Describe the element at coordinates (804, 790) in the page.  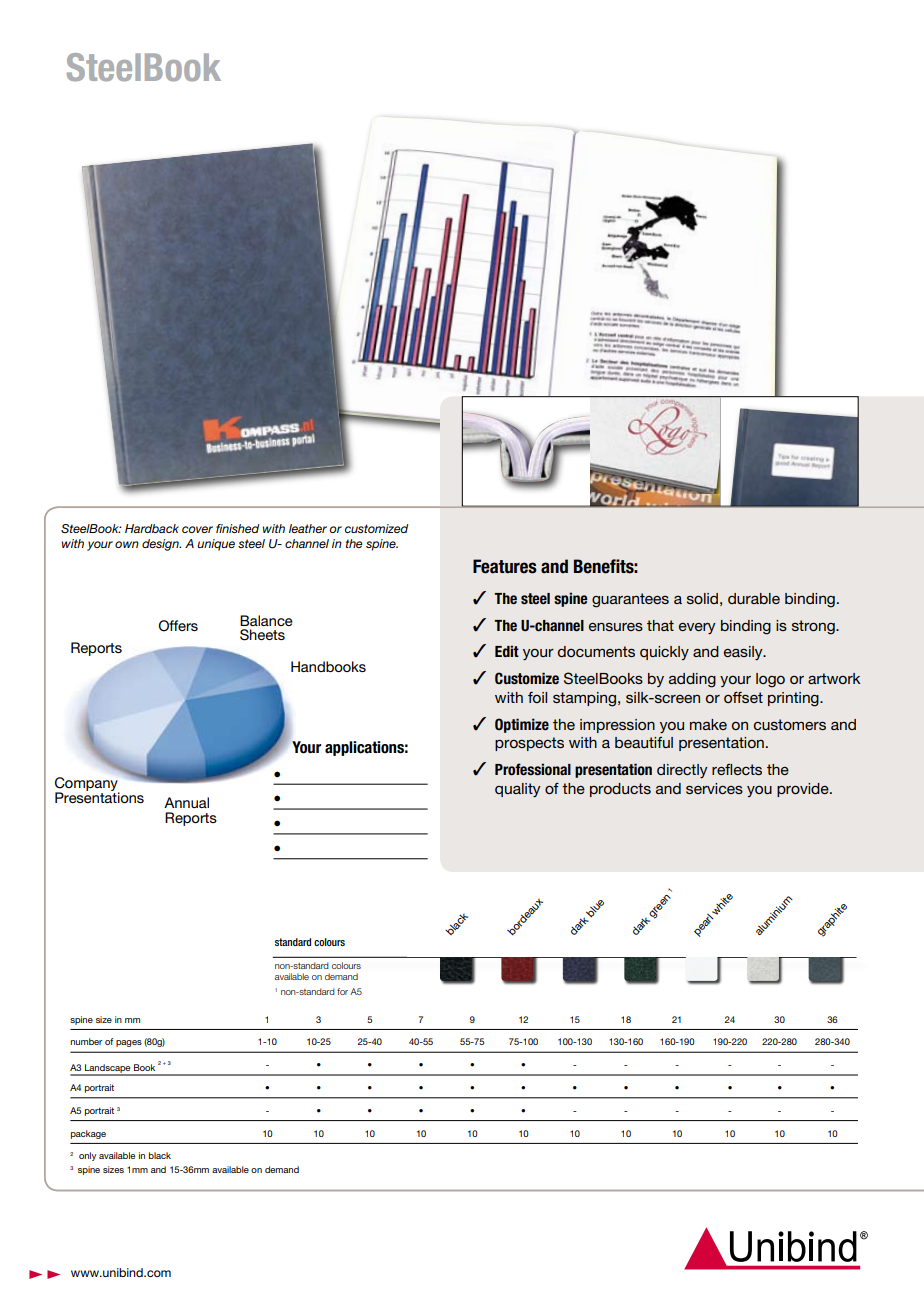
I see `provide` at that location.
